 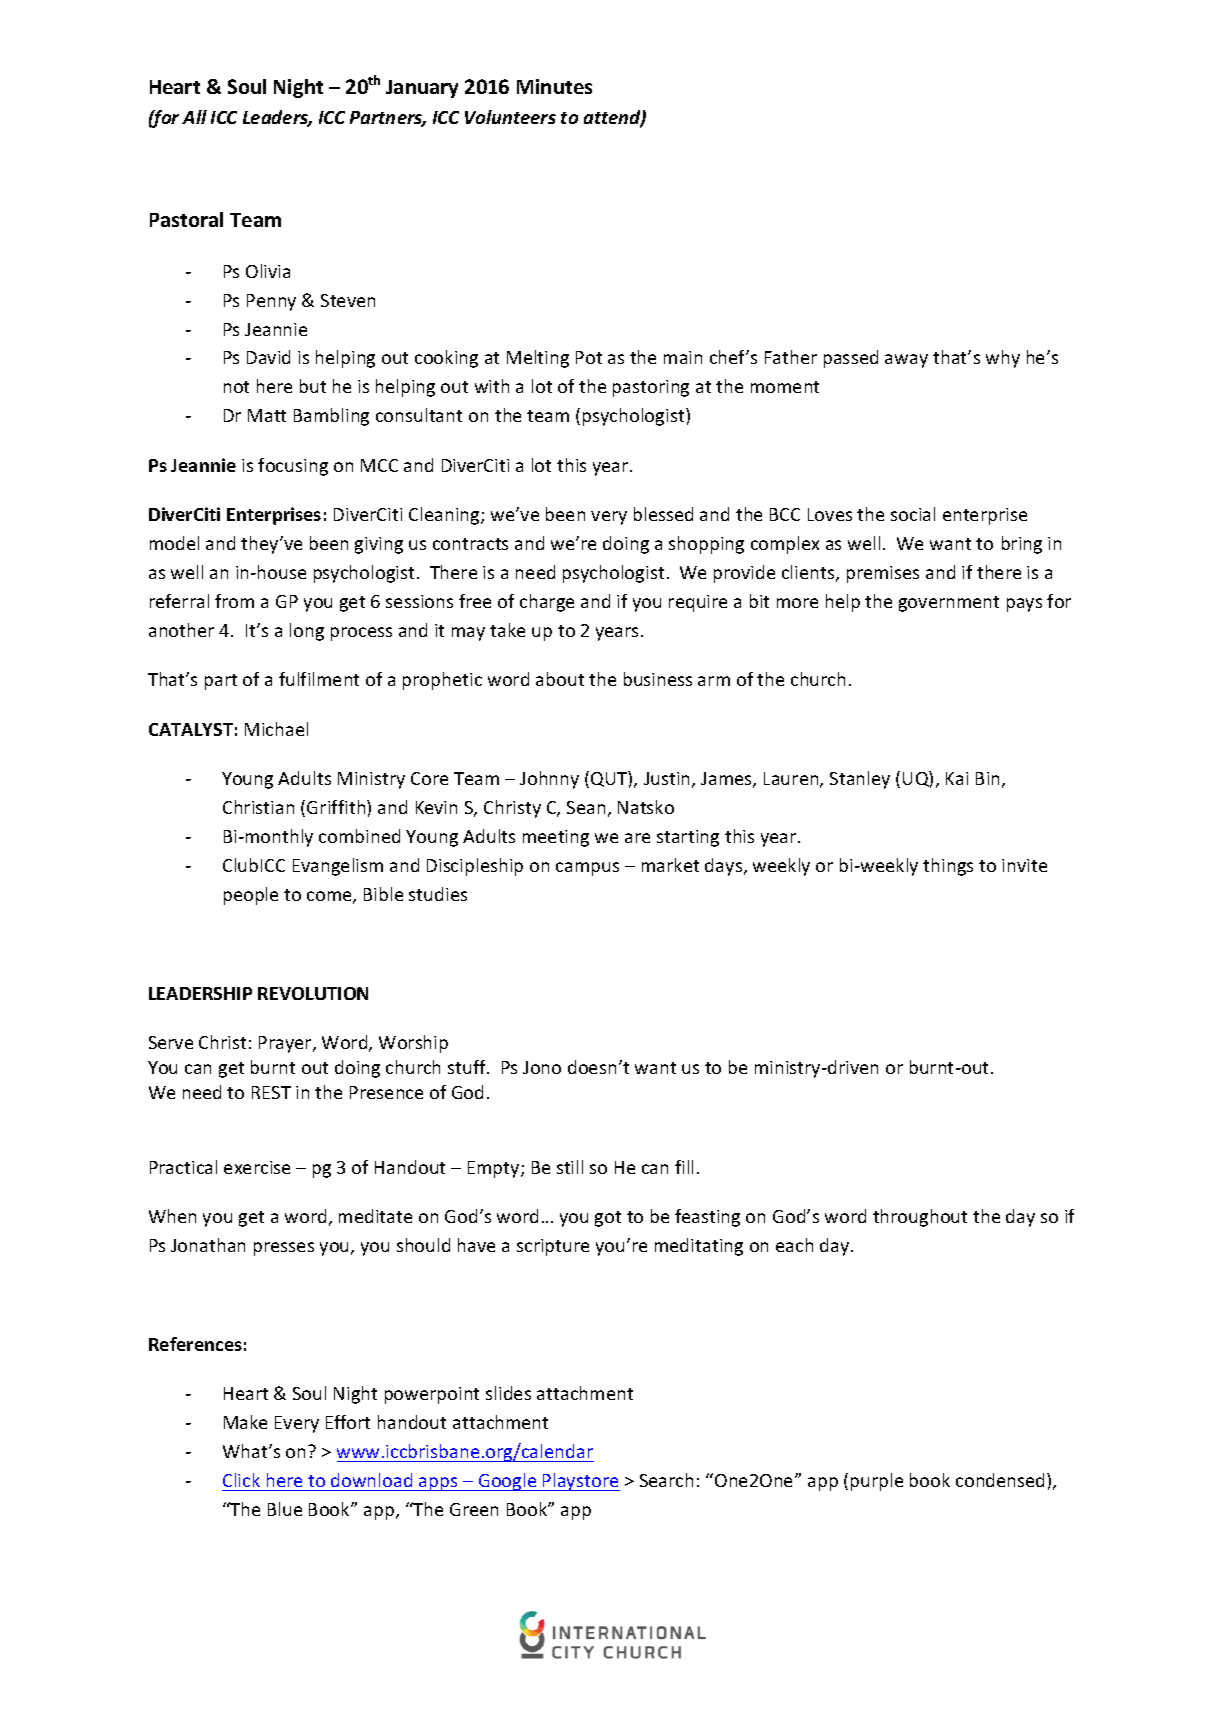 I want to click on from, so click(x=234, y=601).
